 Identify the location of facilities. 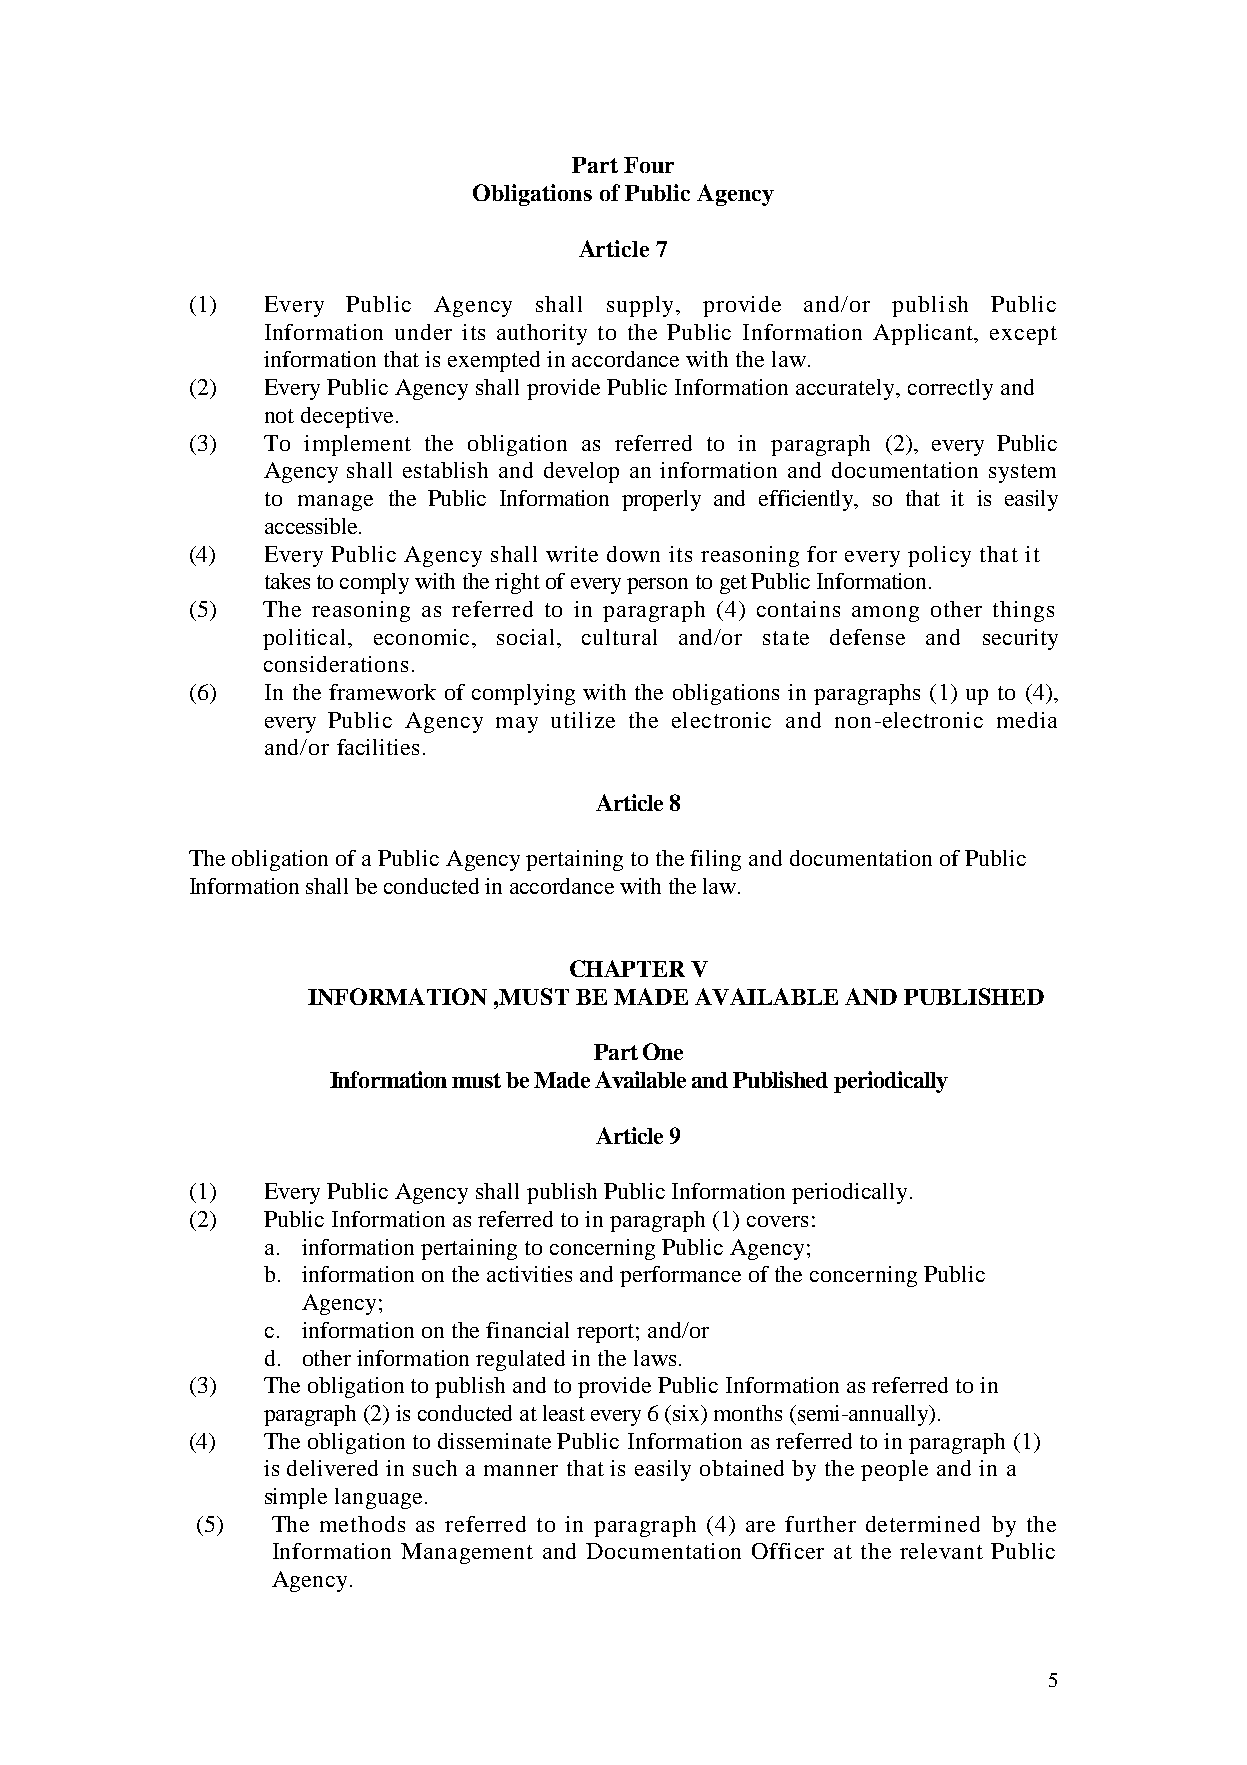
(378, 747).
